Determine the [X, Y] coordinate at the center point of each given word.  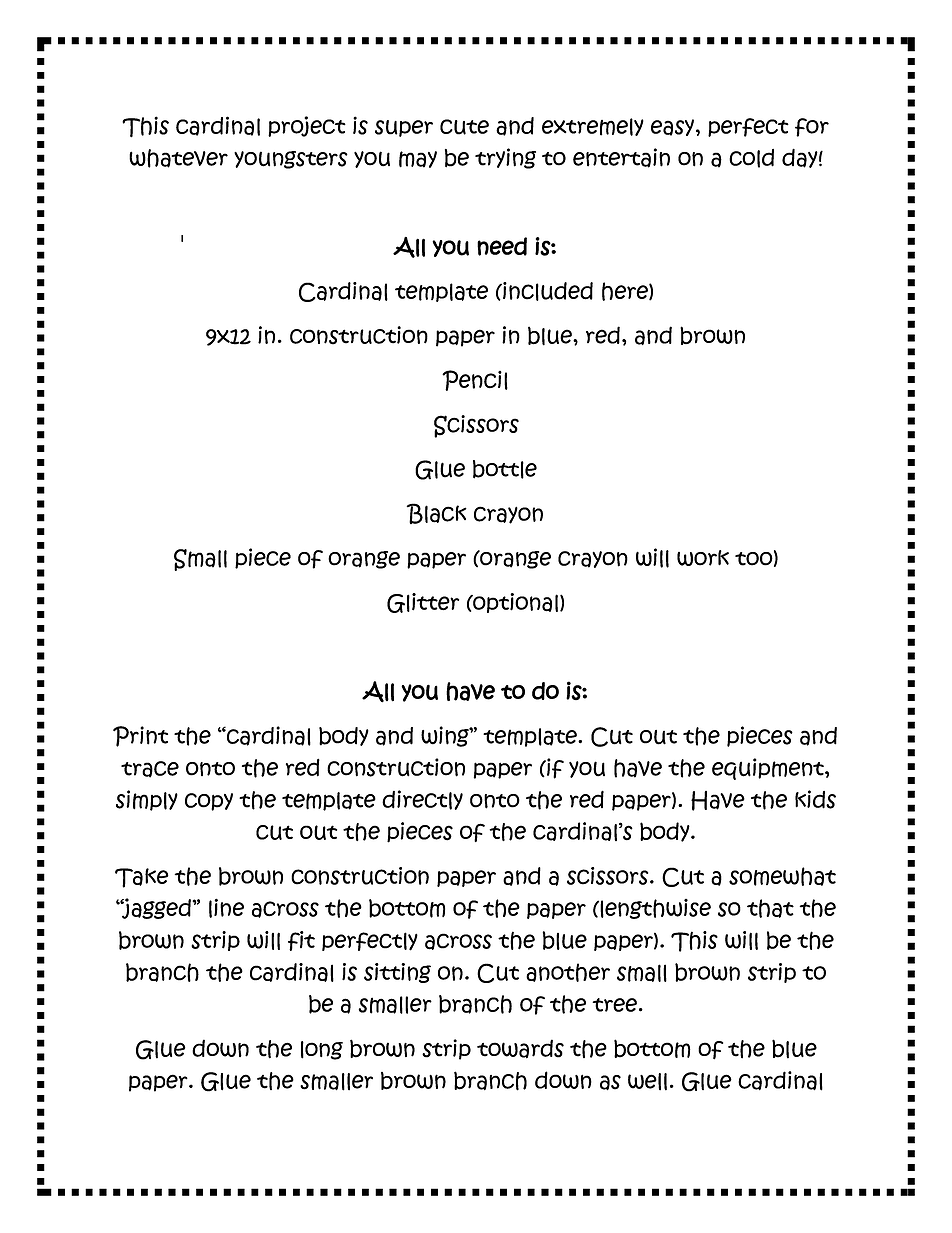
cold [751, 158]
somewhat [782, 876]
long [322, 1050]
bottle [505, 469]
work [703, 558]
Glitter [423, 603]
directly [422, 800]
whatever [178, 158]
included [547, 291]
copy [209, 802]
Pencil [475, 380]
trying [505, 158]
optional [514, 603]
